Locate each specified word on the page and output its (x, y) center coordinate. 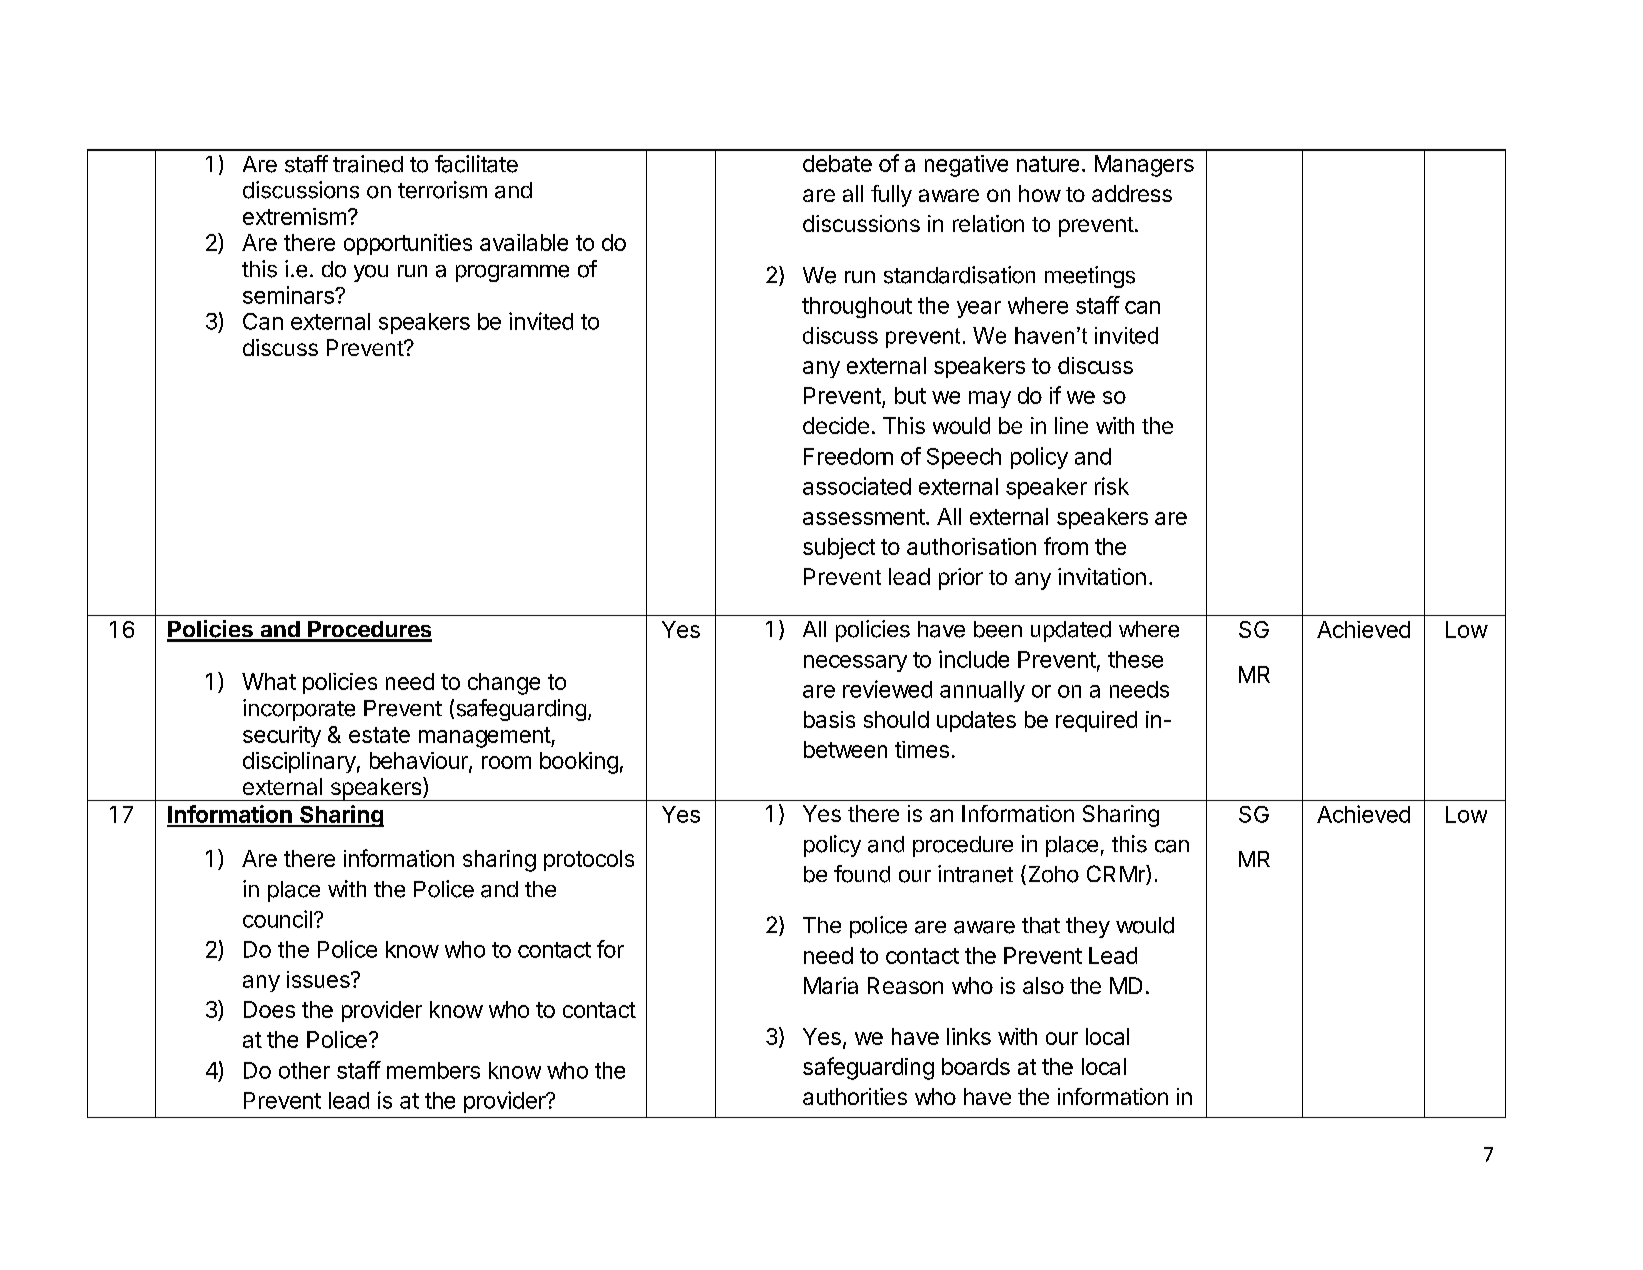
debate (837, 163)
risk (1112, 486)
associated (857, 486)
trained (368, 164)
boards (976, 1066)
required (1096, 721)
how (1040, 193)
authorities (855, 1096)
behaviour (420, 761)
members (433, 1070)
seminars (289, 295)
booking (579, 763)
